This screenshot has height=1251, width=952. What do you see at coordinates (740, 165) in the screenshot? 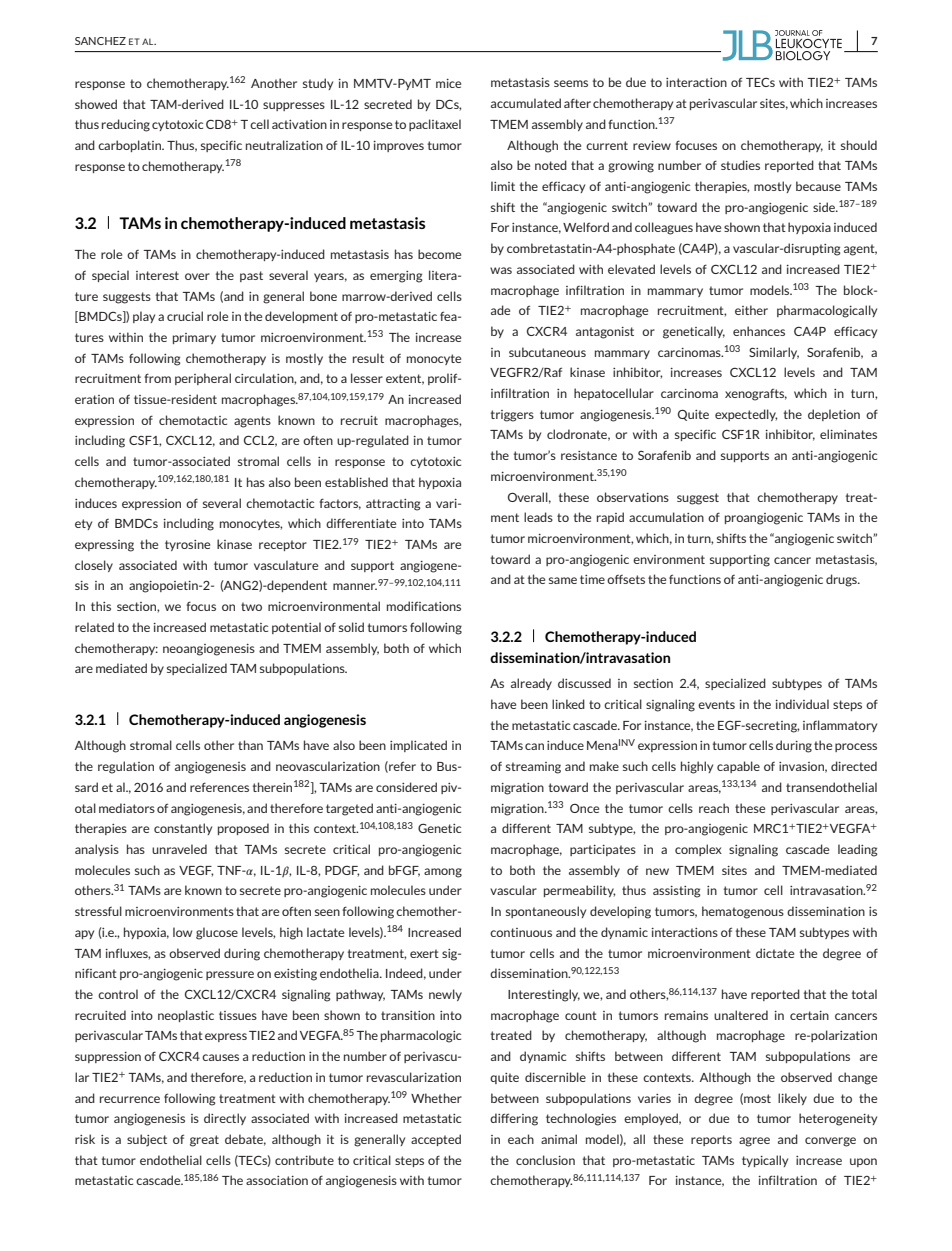
I see `studies` at bounding box center [740, 165].
